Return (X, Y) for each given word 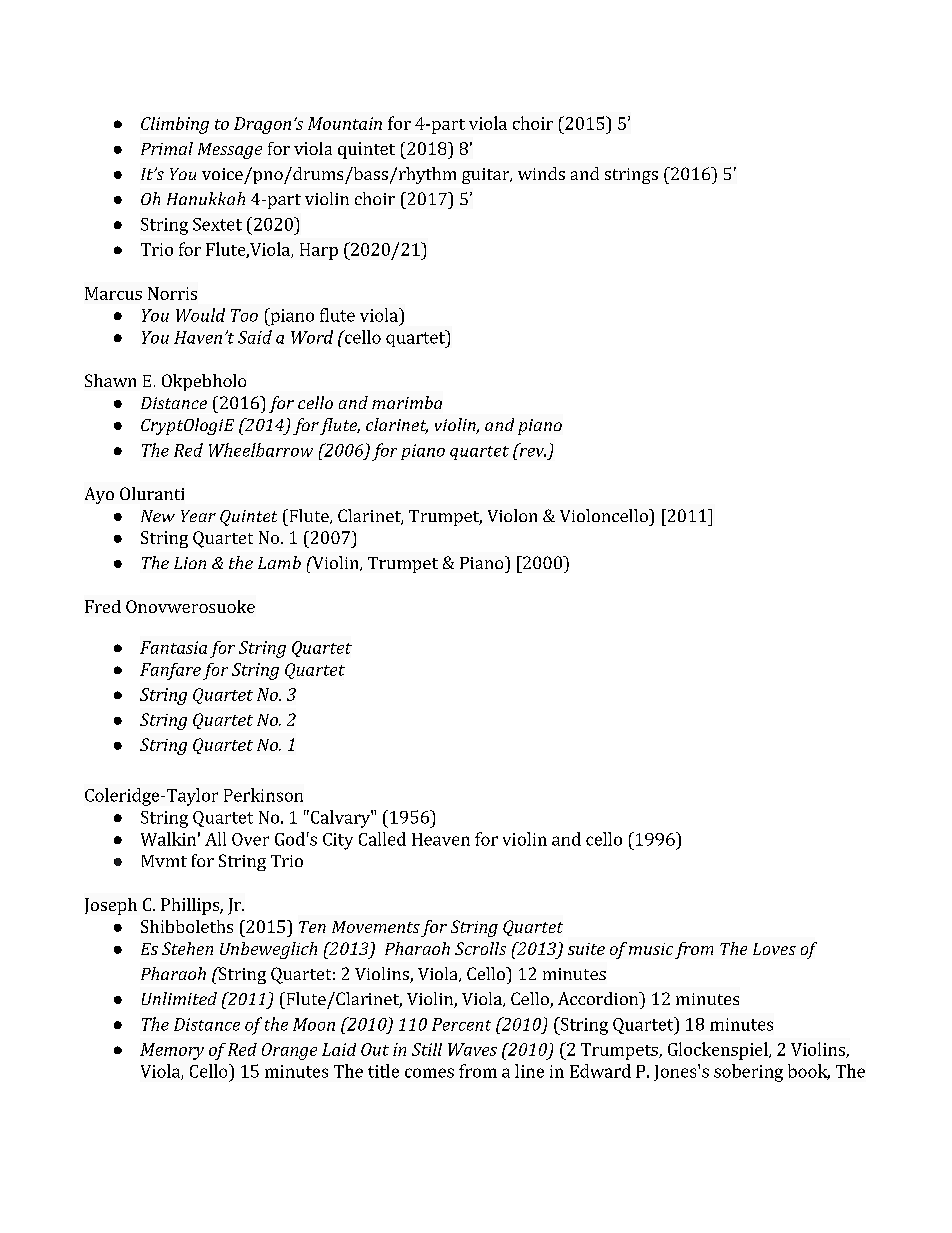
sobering (748, 1073)
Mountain (345, 123)
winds (541, 173)
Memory (172, 1051)
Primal (167, 148)
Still (427, 1049)
